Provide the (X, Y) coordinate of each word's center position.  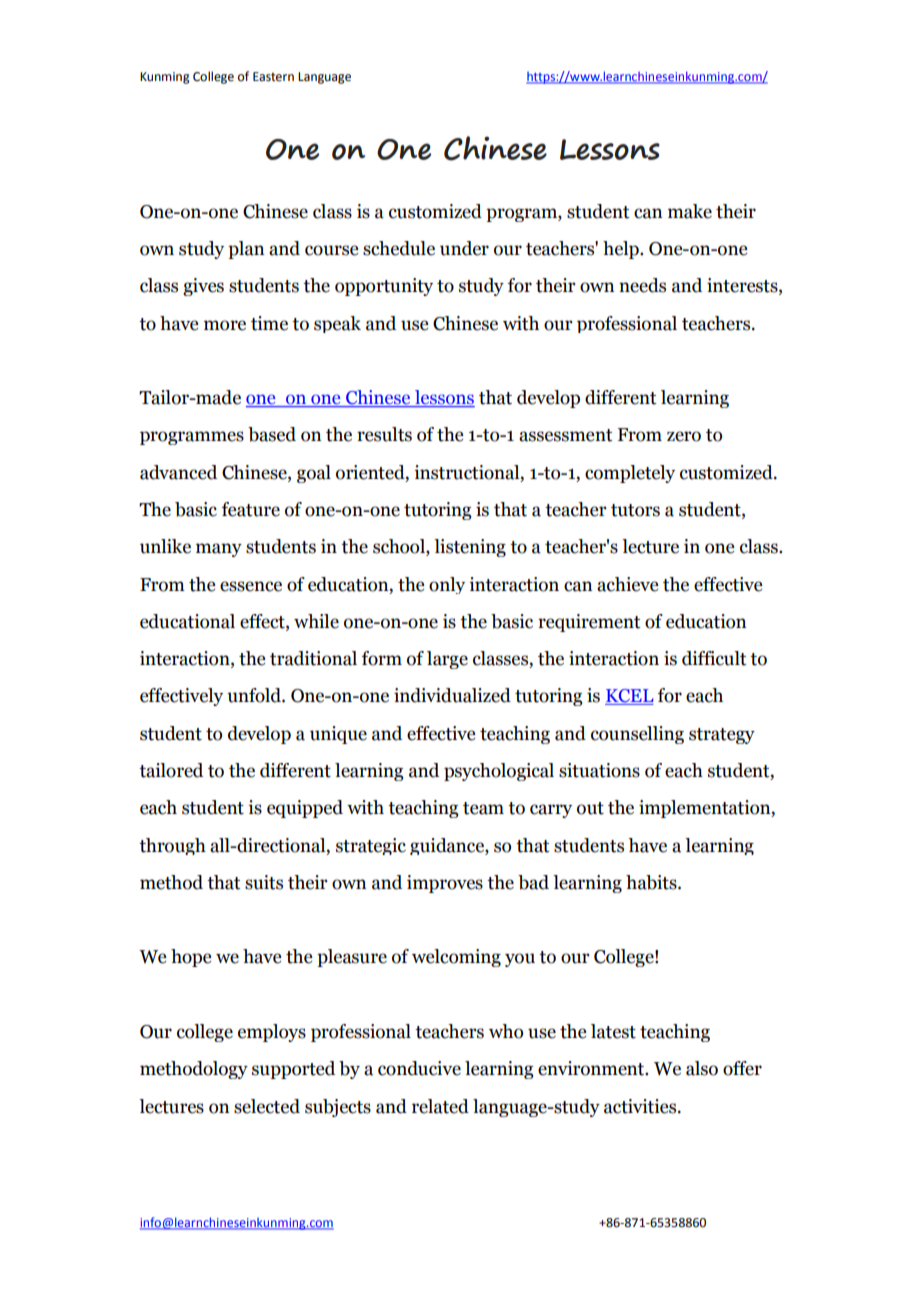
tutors (635, 510)
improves (445, 884)
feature (251, 509)
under (464, 248)
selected (267, 1106)
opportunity (384, 287)
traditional (313, 658)
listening (470, 548)
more (225, 325)
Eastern (273, 77)
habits (652, 882)
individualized (452, 695)
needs (642, 285)
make (690, 211)
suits (264, 882)
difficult (714, 658)
